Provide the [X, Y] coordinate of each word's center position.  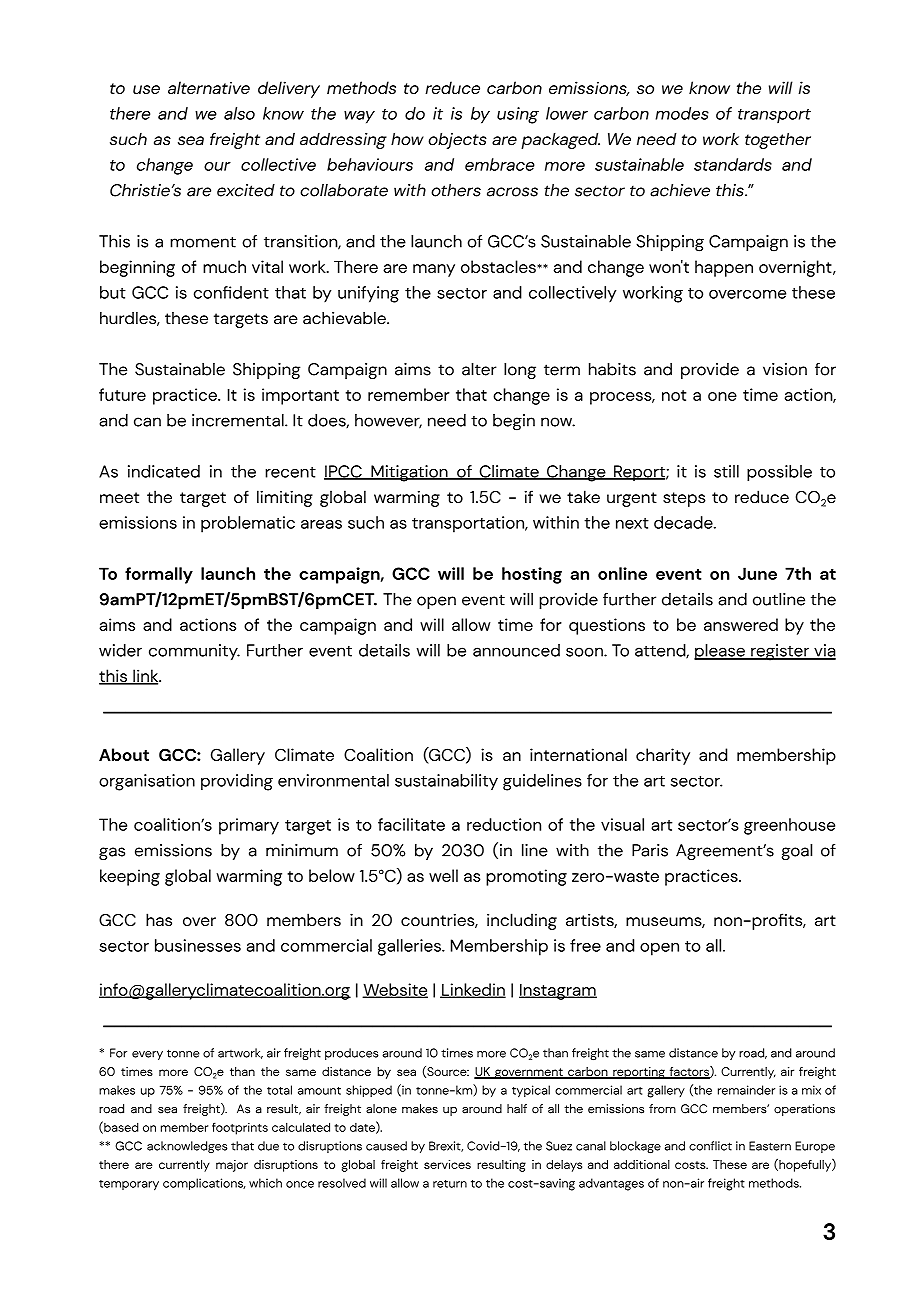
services [447, 1164]
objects [457, 140]
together [778, 140]
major [232, 1166]
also [239, 113]
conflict [710, 1146]
